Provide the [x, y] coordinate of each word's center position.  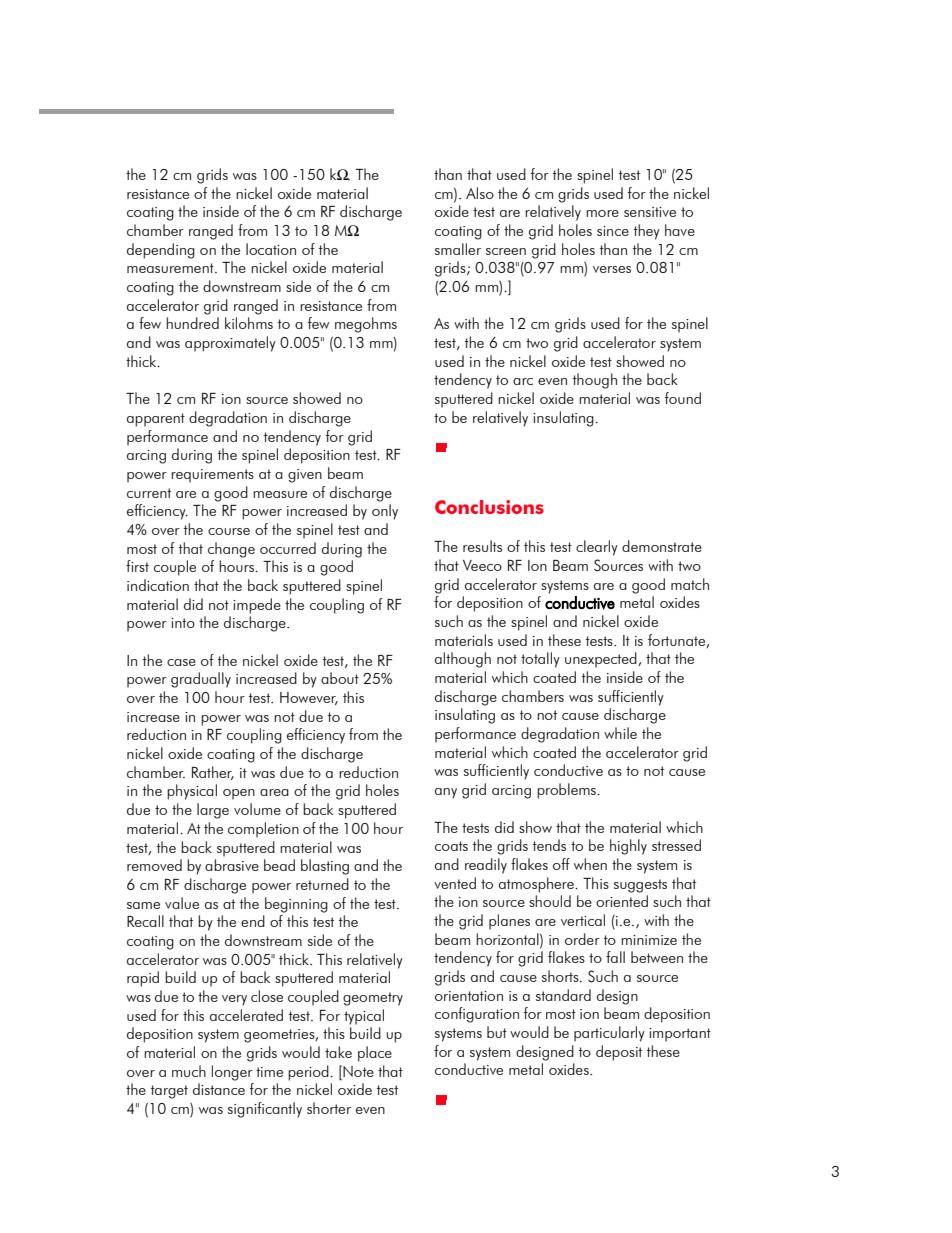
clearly [597, 548]
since [613, 231]
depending [161, 251]
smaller [458, 249]
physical [192, 792]
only [385, 512]
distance [219, 1089]
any [446, 793]
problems [567, 791]
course [229, 531]
